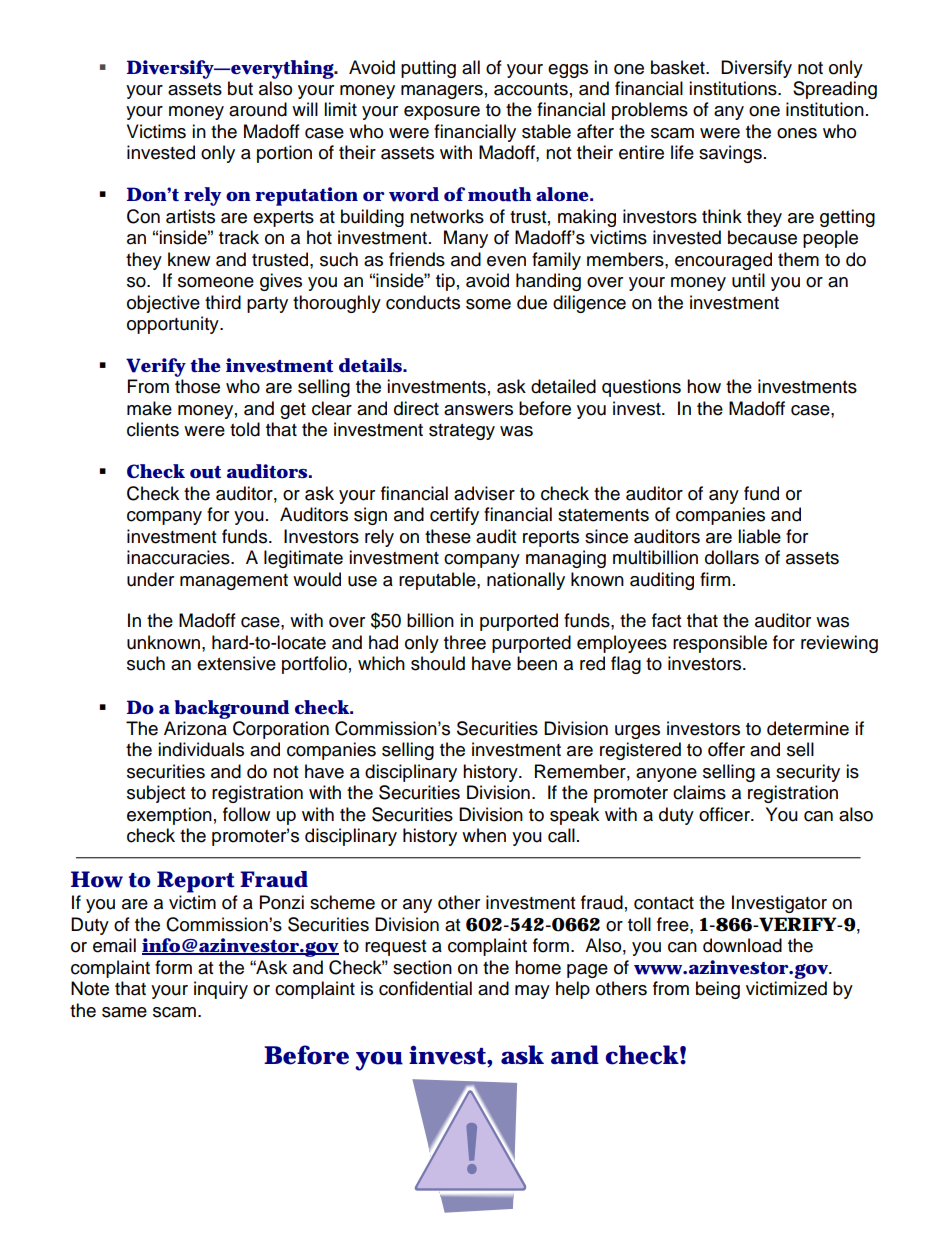  Describe the element at coordinates (484, 835) in the screenshot. I see `when` at that location.
